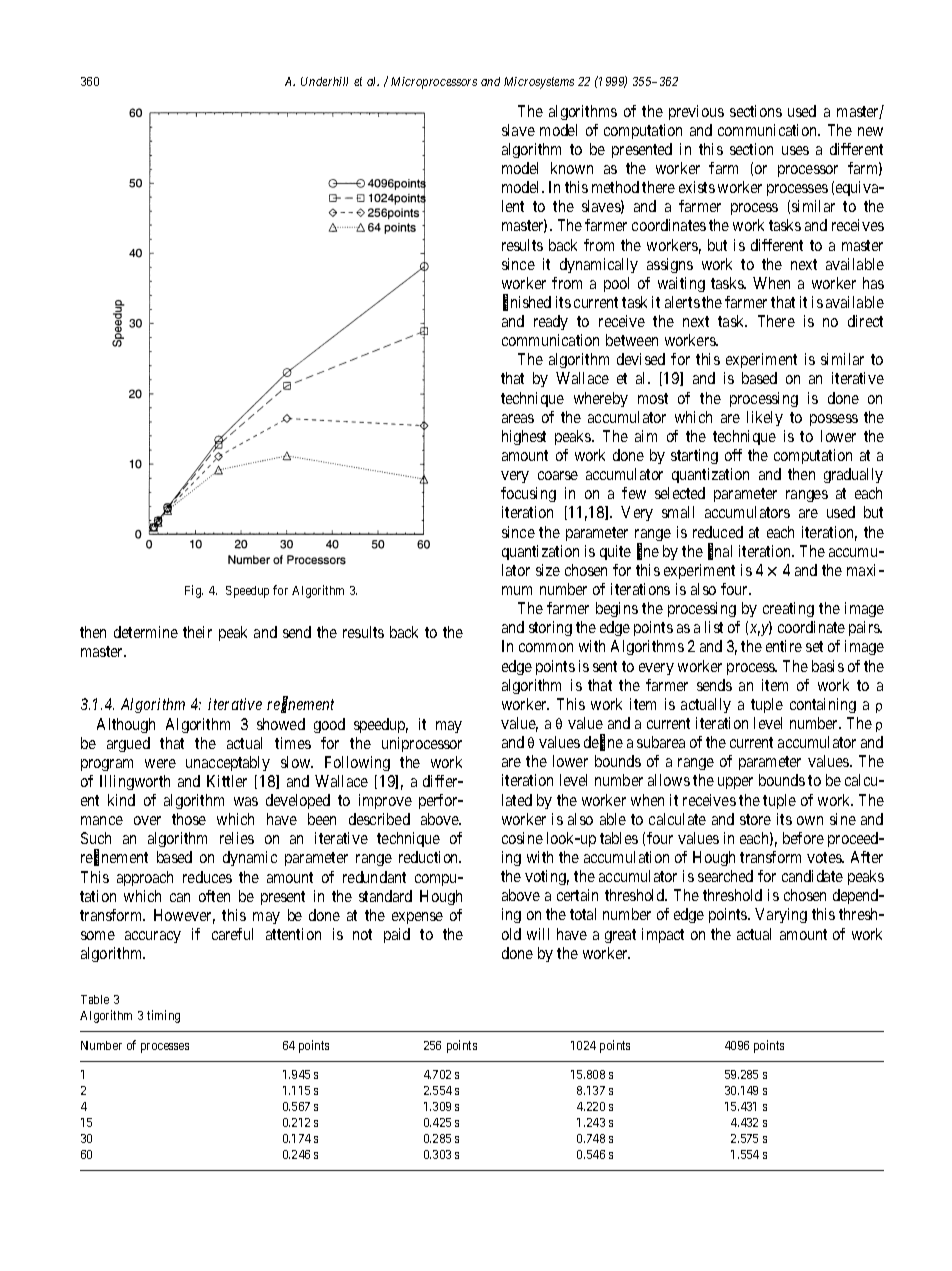 Image resolution: width=952 pixels, height=1271 pixels. What do you see at coordinates (528, 494) in the document?
I see `focusing` at bounding box center [528, 494].
